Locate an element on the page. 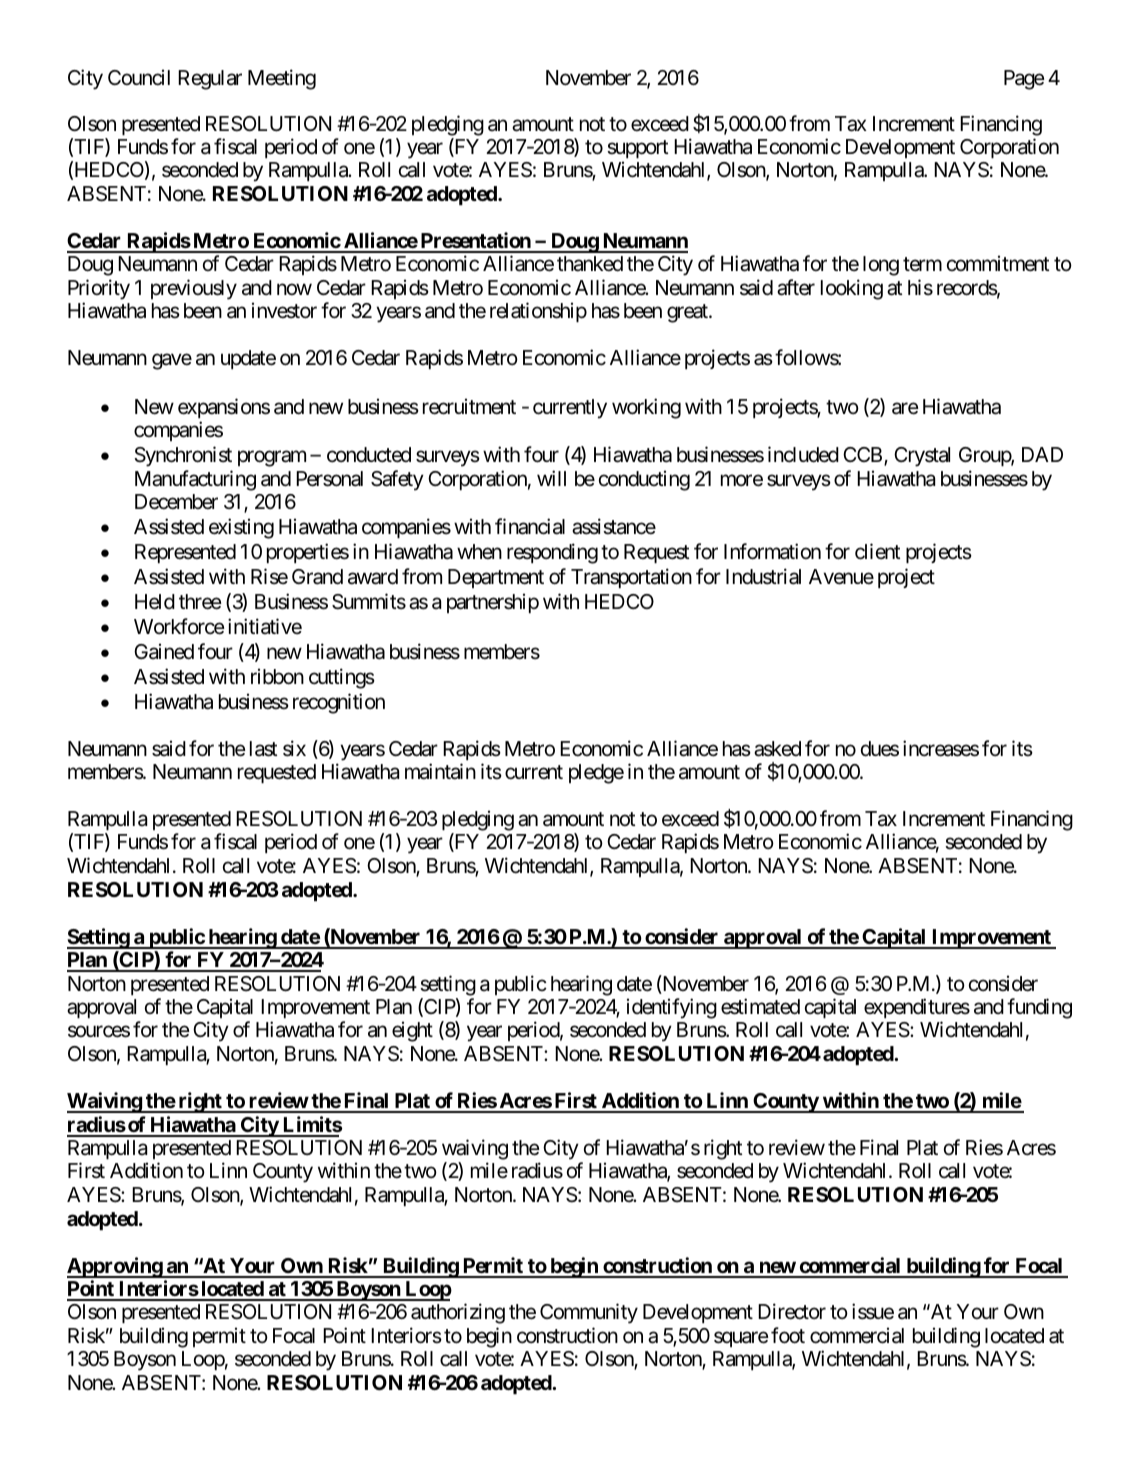 This page has height=1476, width=1142. maintain is located at coordinates (440, 771).
